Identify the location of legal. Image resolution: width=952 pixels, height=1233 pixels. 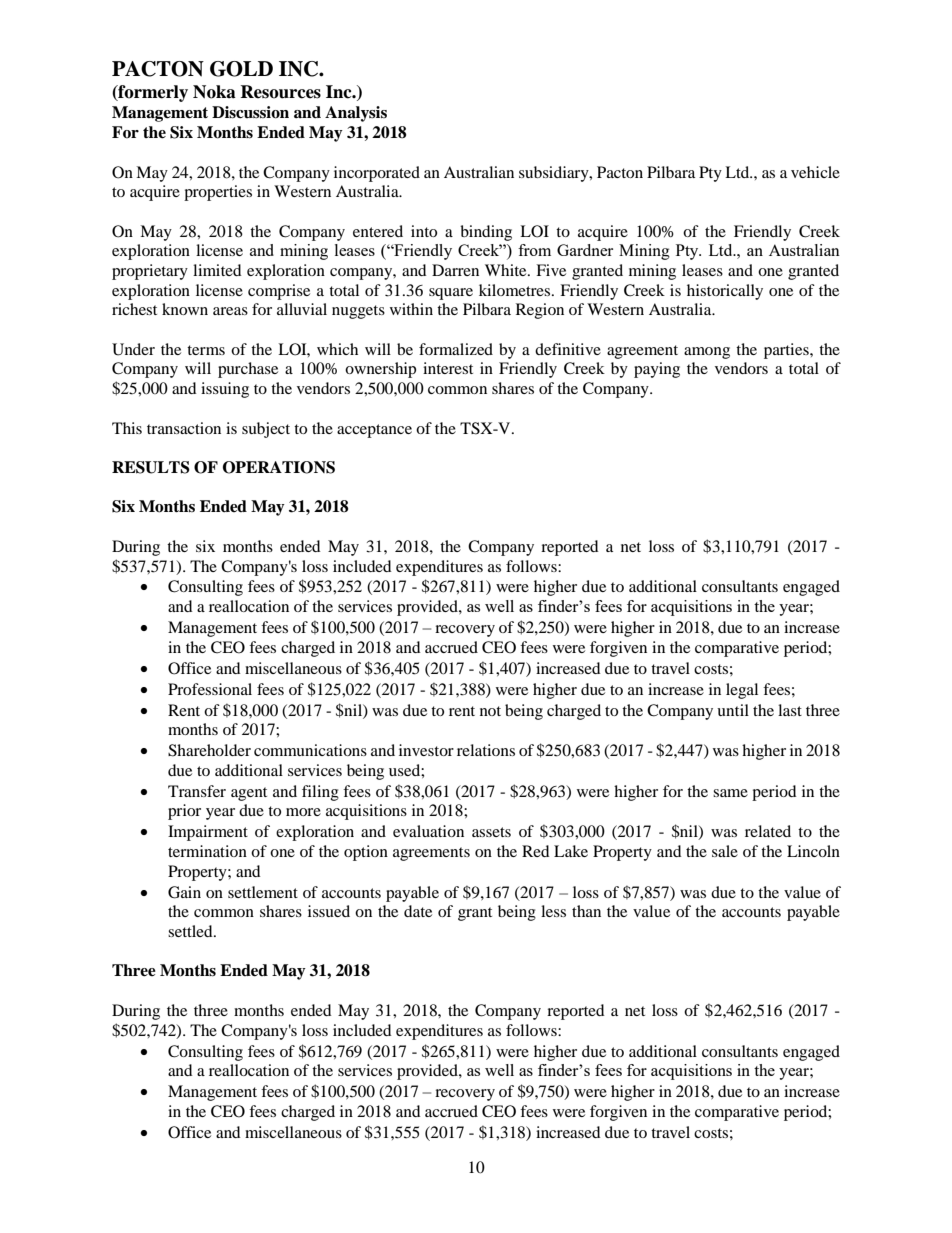
(742, 691).
